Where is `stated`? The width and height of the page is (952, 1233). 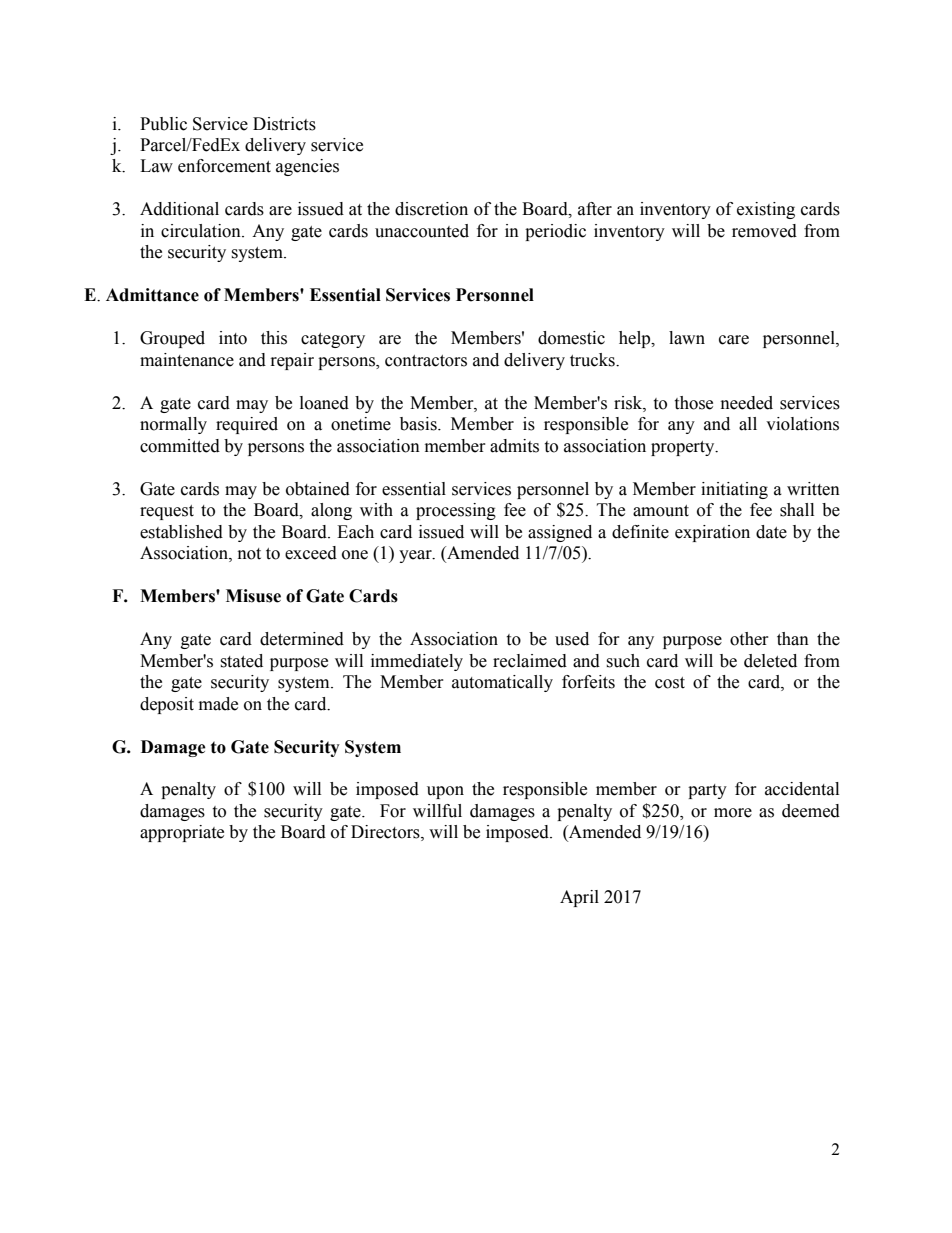 stated is located at coordinates (241, 661).
